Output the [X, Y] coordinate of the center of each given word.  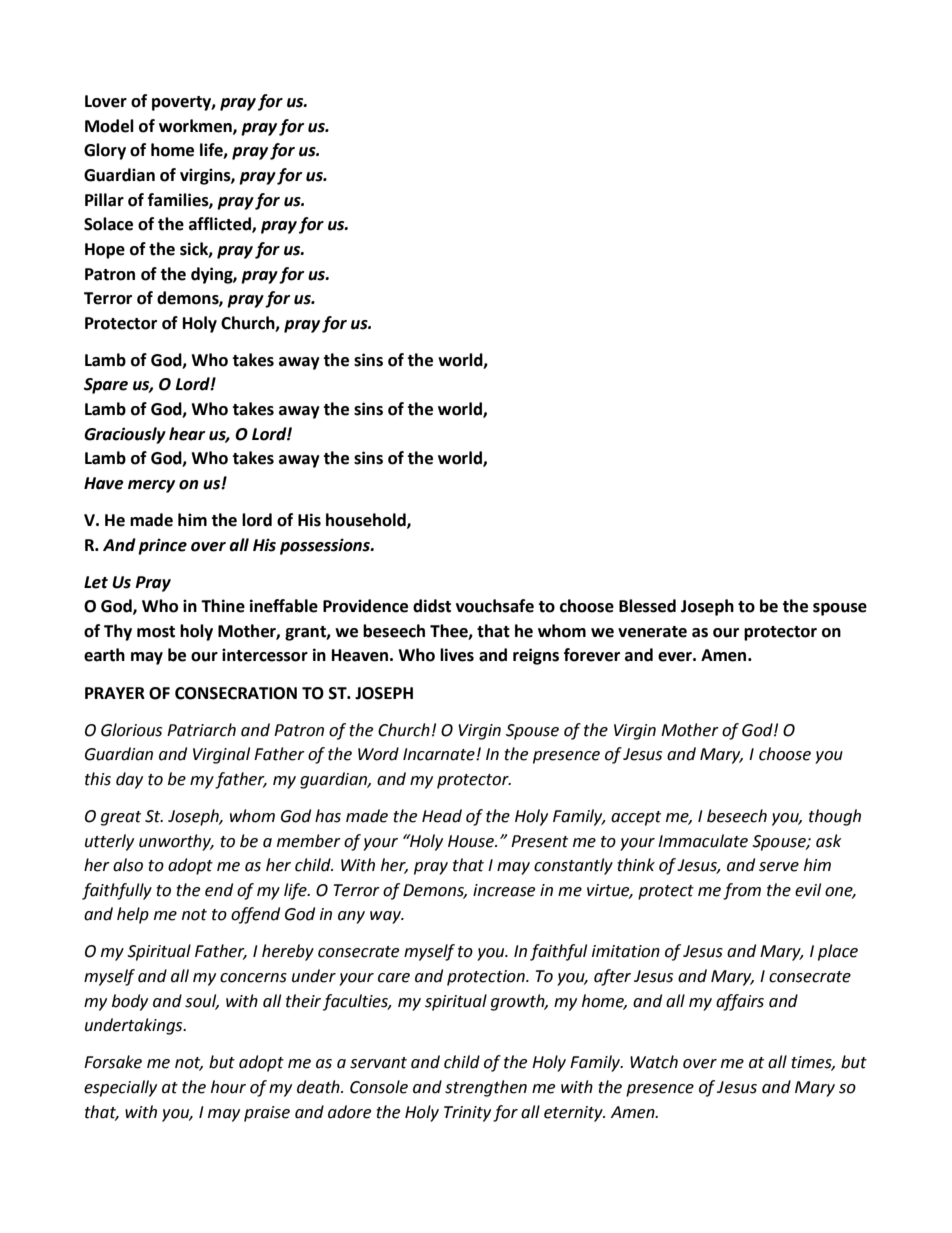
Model [109, 126]
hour [228, 1087]
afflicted [221, 225]
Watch [654, 1062]
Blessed [647, 606]
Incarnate [440, 754]
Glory [105, 151]
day [129, 780]
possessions [326, 546]
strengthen [486, 1088]
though [835, 817]
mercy [151, 486]
